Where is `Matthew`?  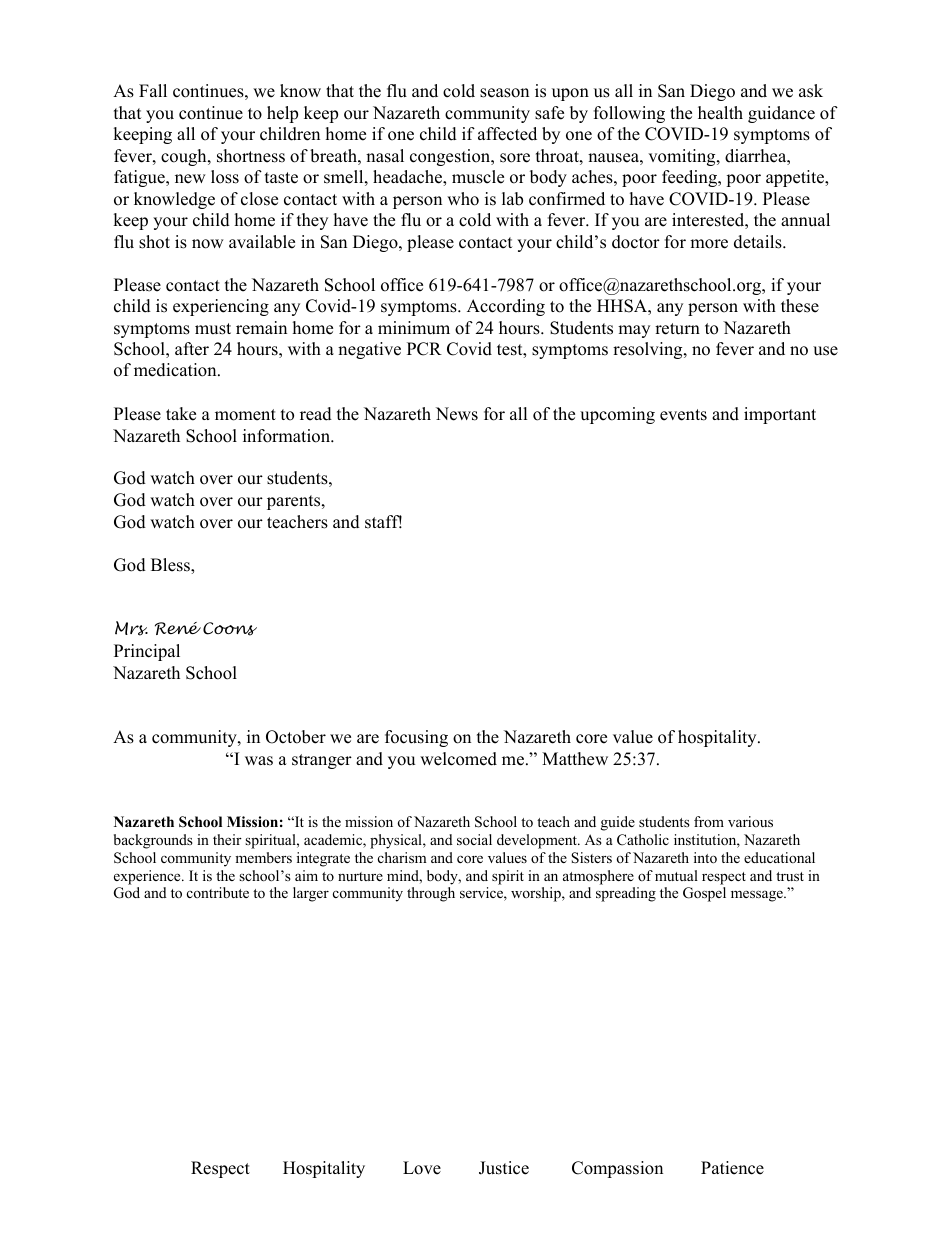 Matthew is located at coordinates (575, 759).
